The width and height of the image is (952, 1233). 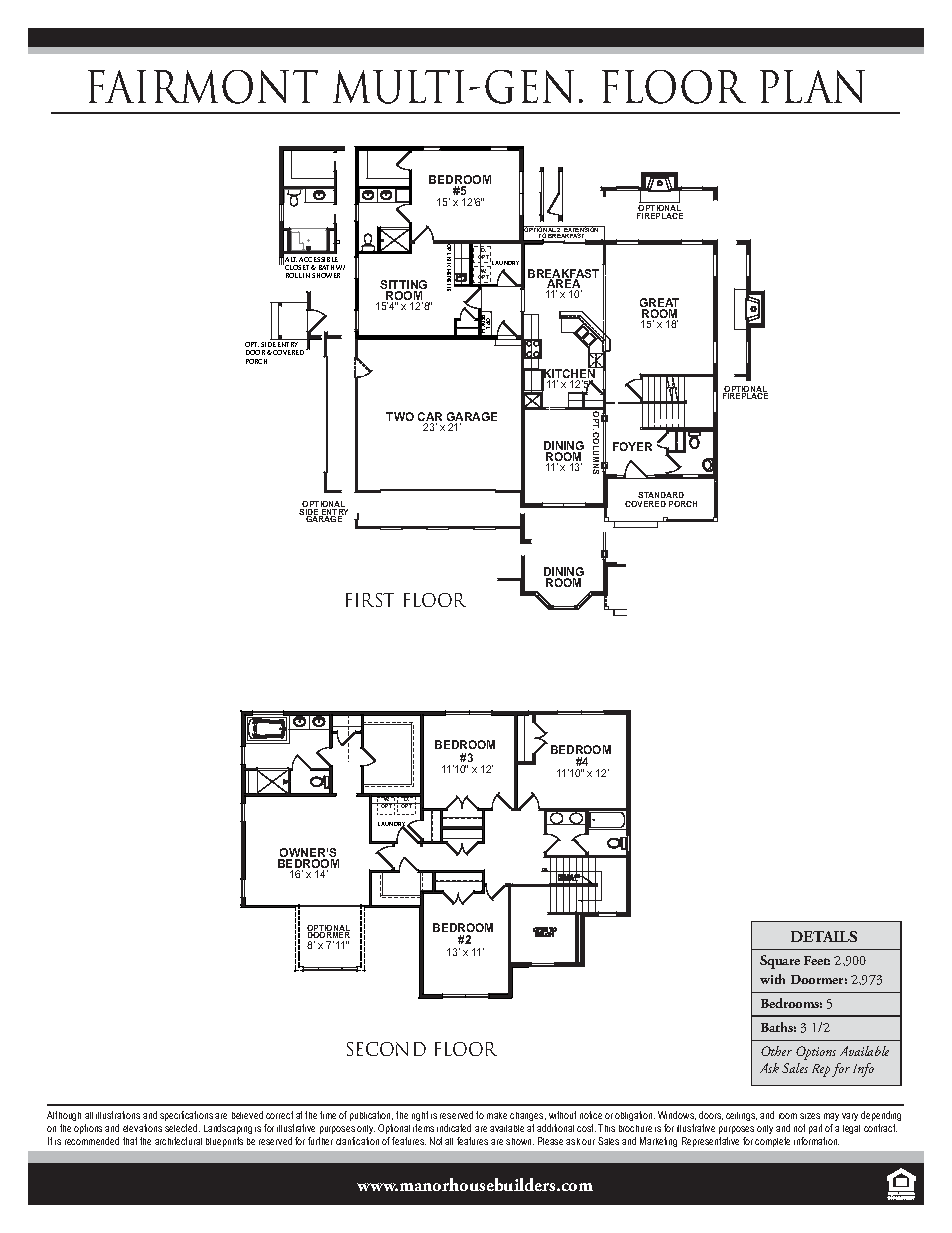 I want to click on FIRST, so click(x=370, y=600).
